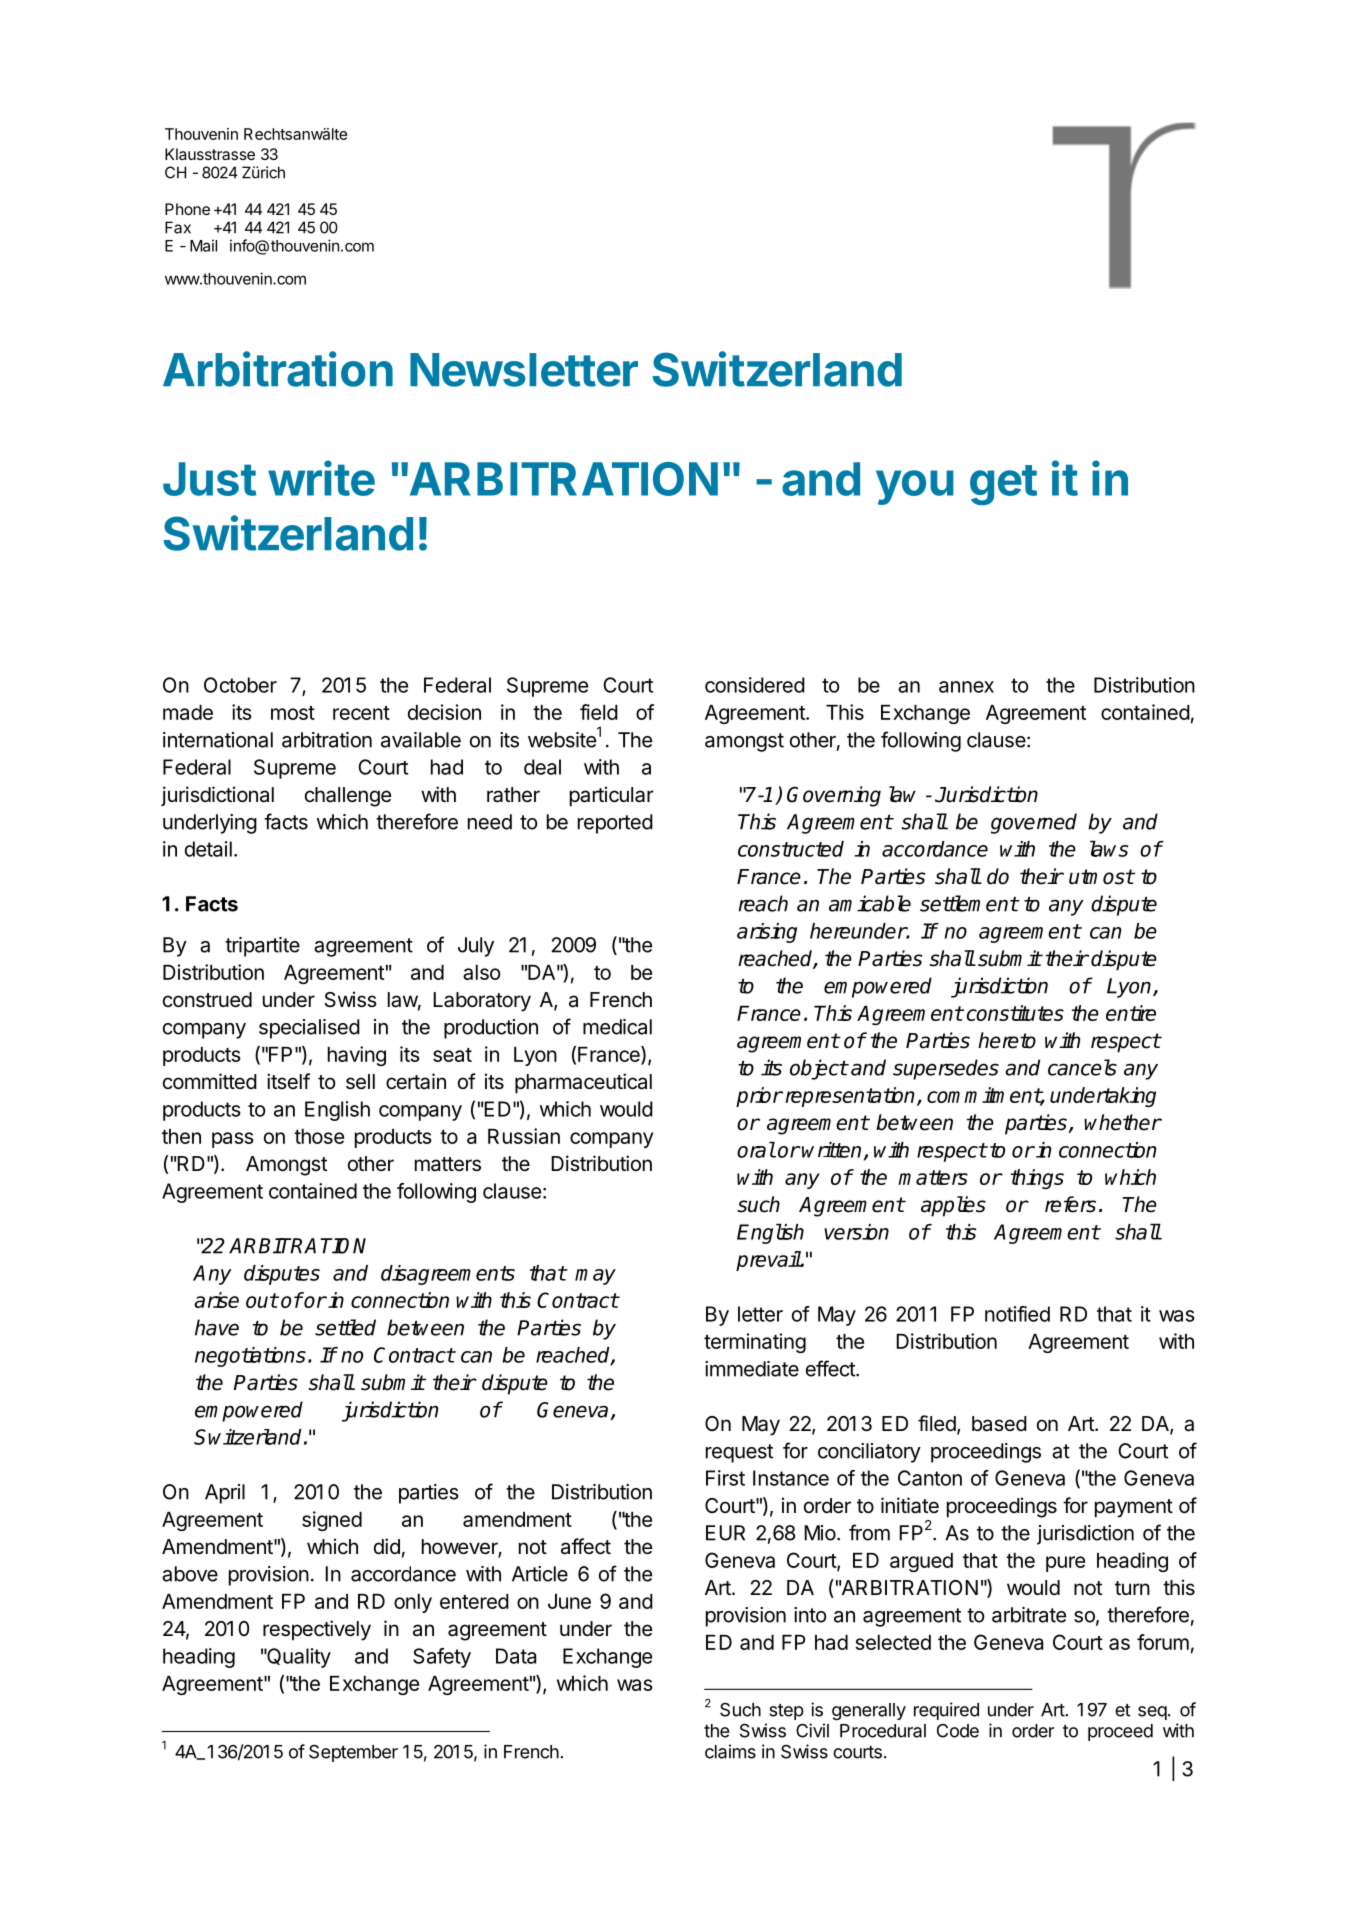 This page has height=1919, width=1356. What do you see at coordinates (730, 1751) in the page?
I see `claims` at bounding box center [730, 1751].
